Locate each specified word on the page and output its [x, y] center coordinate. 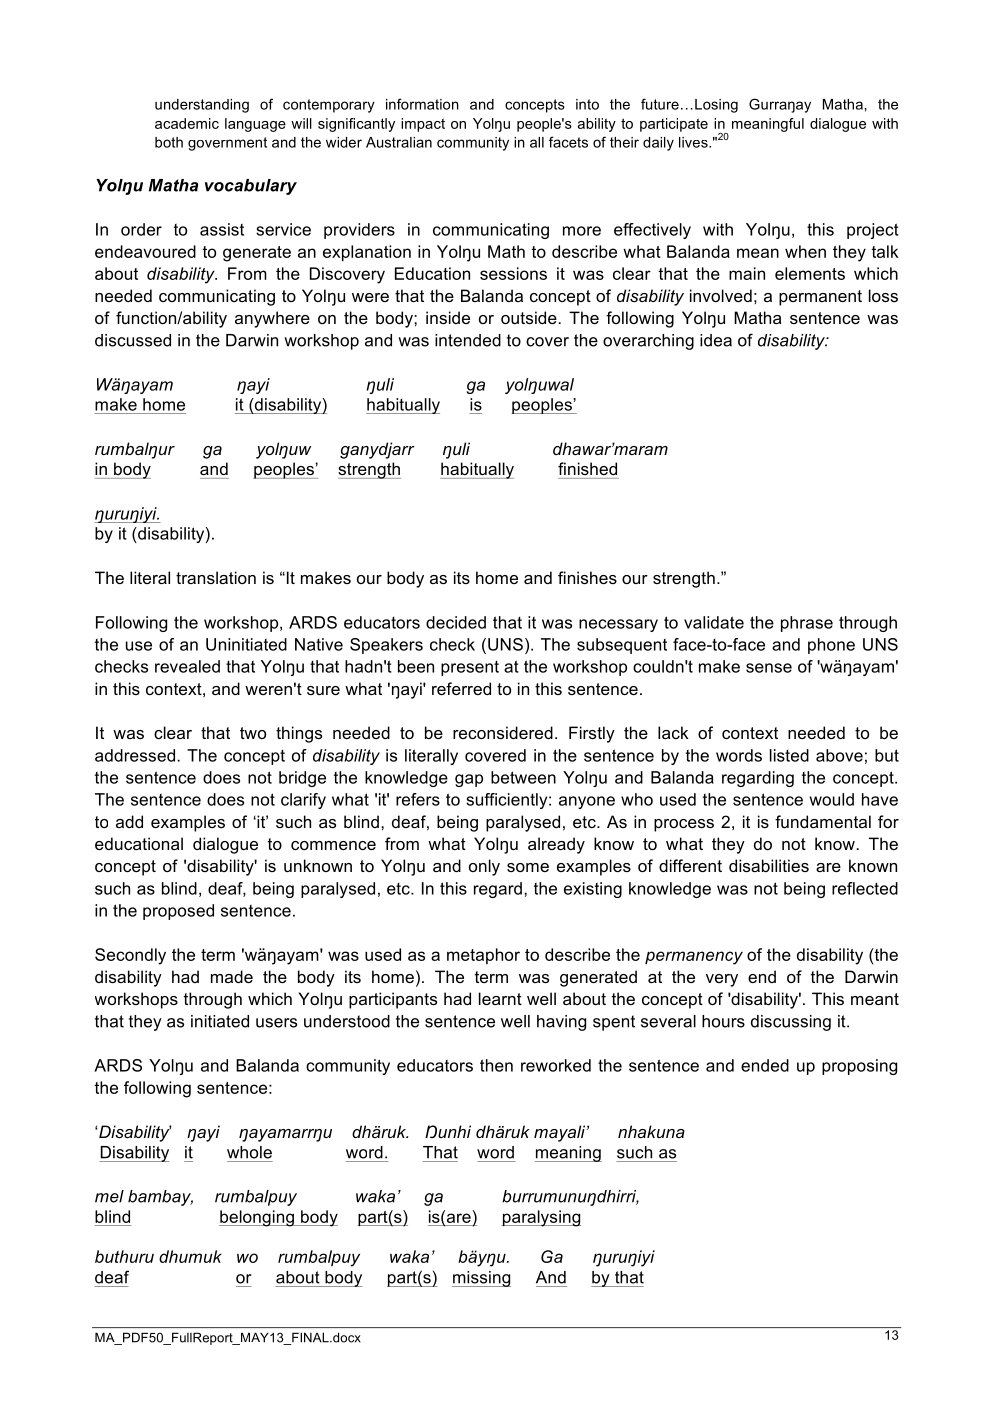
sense [769, 668]
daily [658, 144]
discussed [133, 340]
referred [461, 688]
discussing [791, 1023]
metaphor [483, 956]
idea [716, 340]
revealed [187, 666]
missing [481, 1279]
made [232, 976]
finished [587, 468]
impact [423, 125]
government [227, 144]
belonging [257, 1218]
